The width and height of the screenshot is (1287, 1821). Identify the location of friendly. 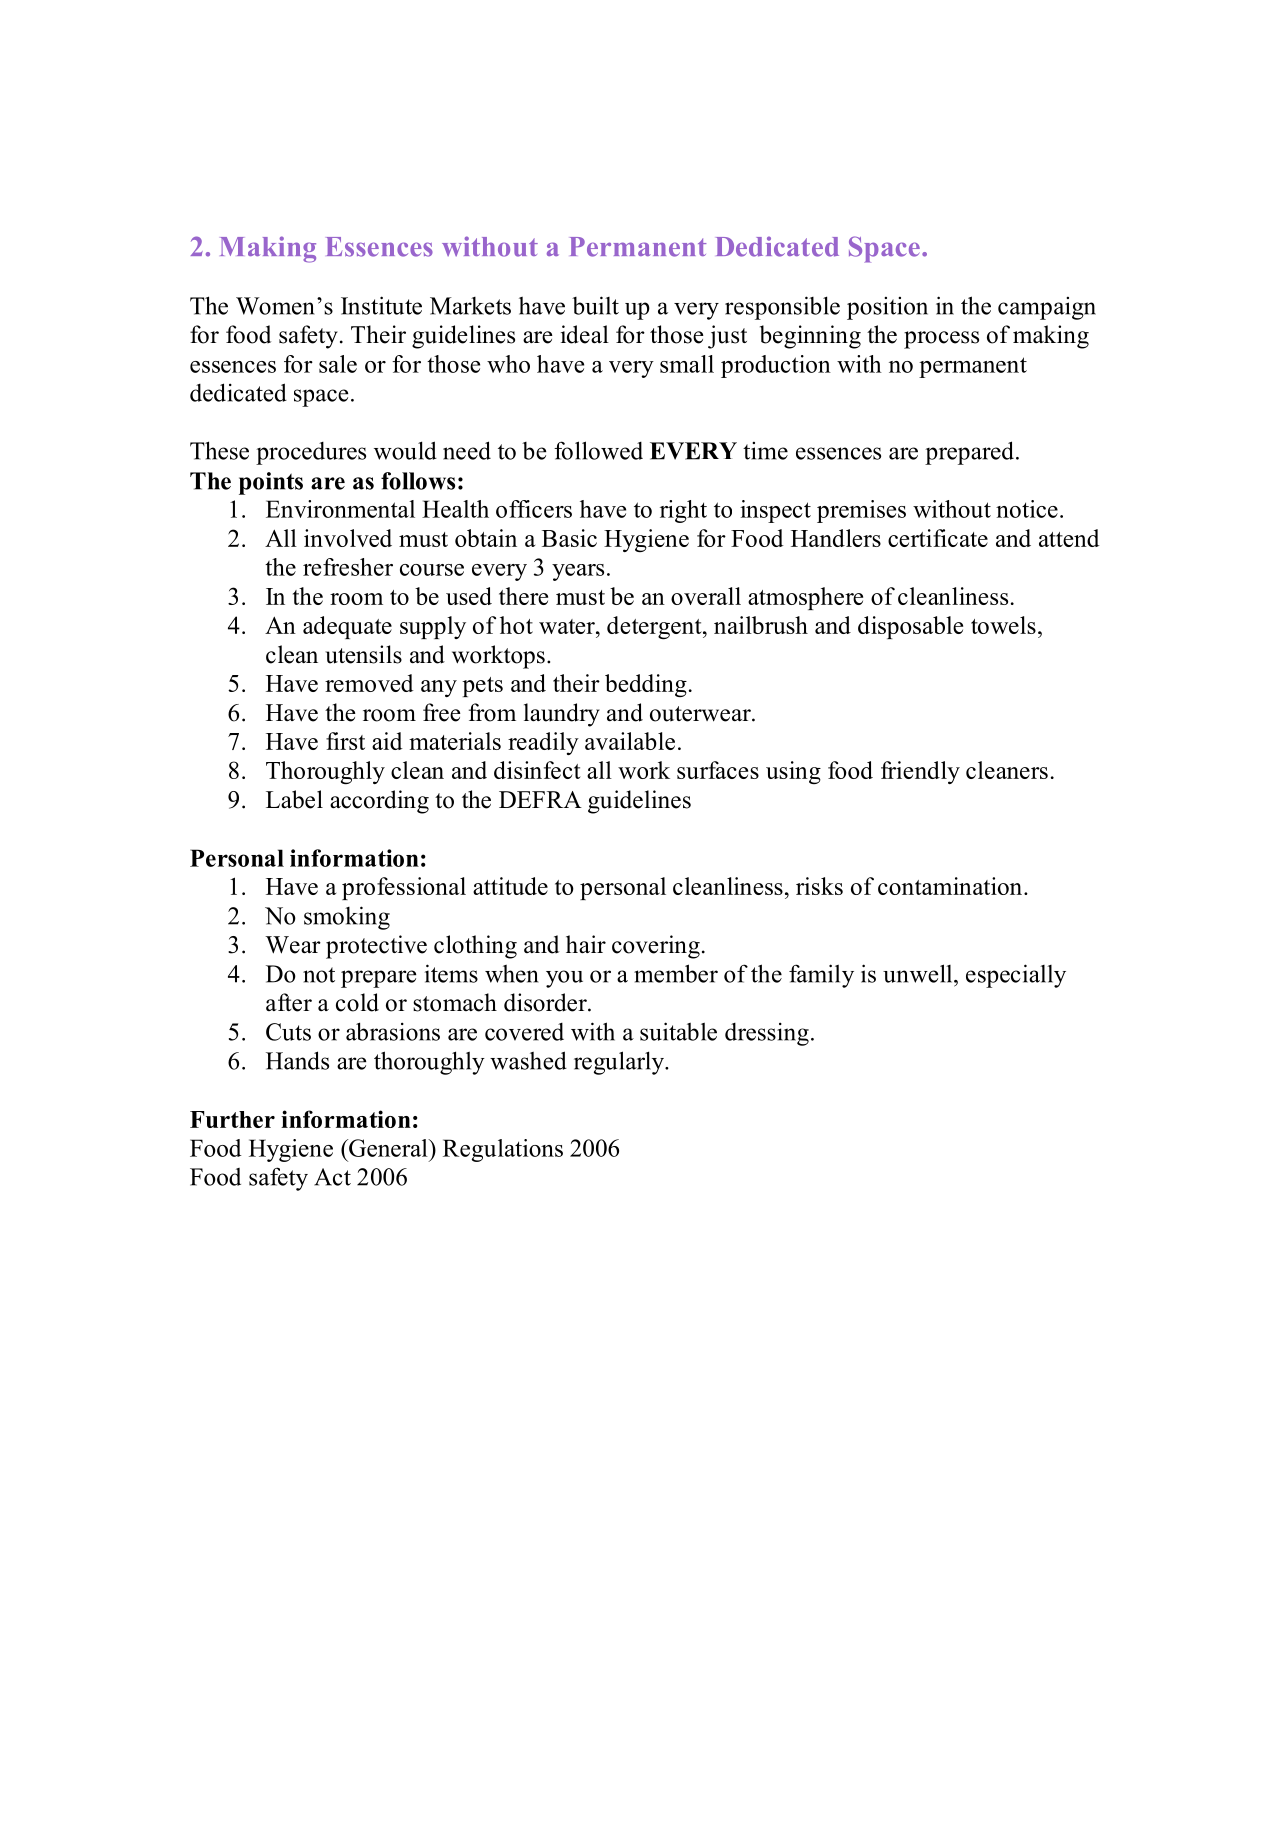
(920, 772).
